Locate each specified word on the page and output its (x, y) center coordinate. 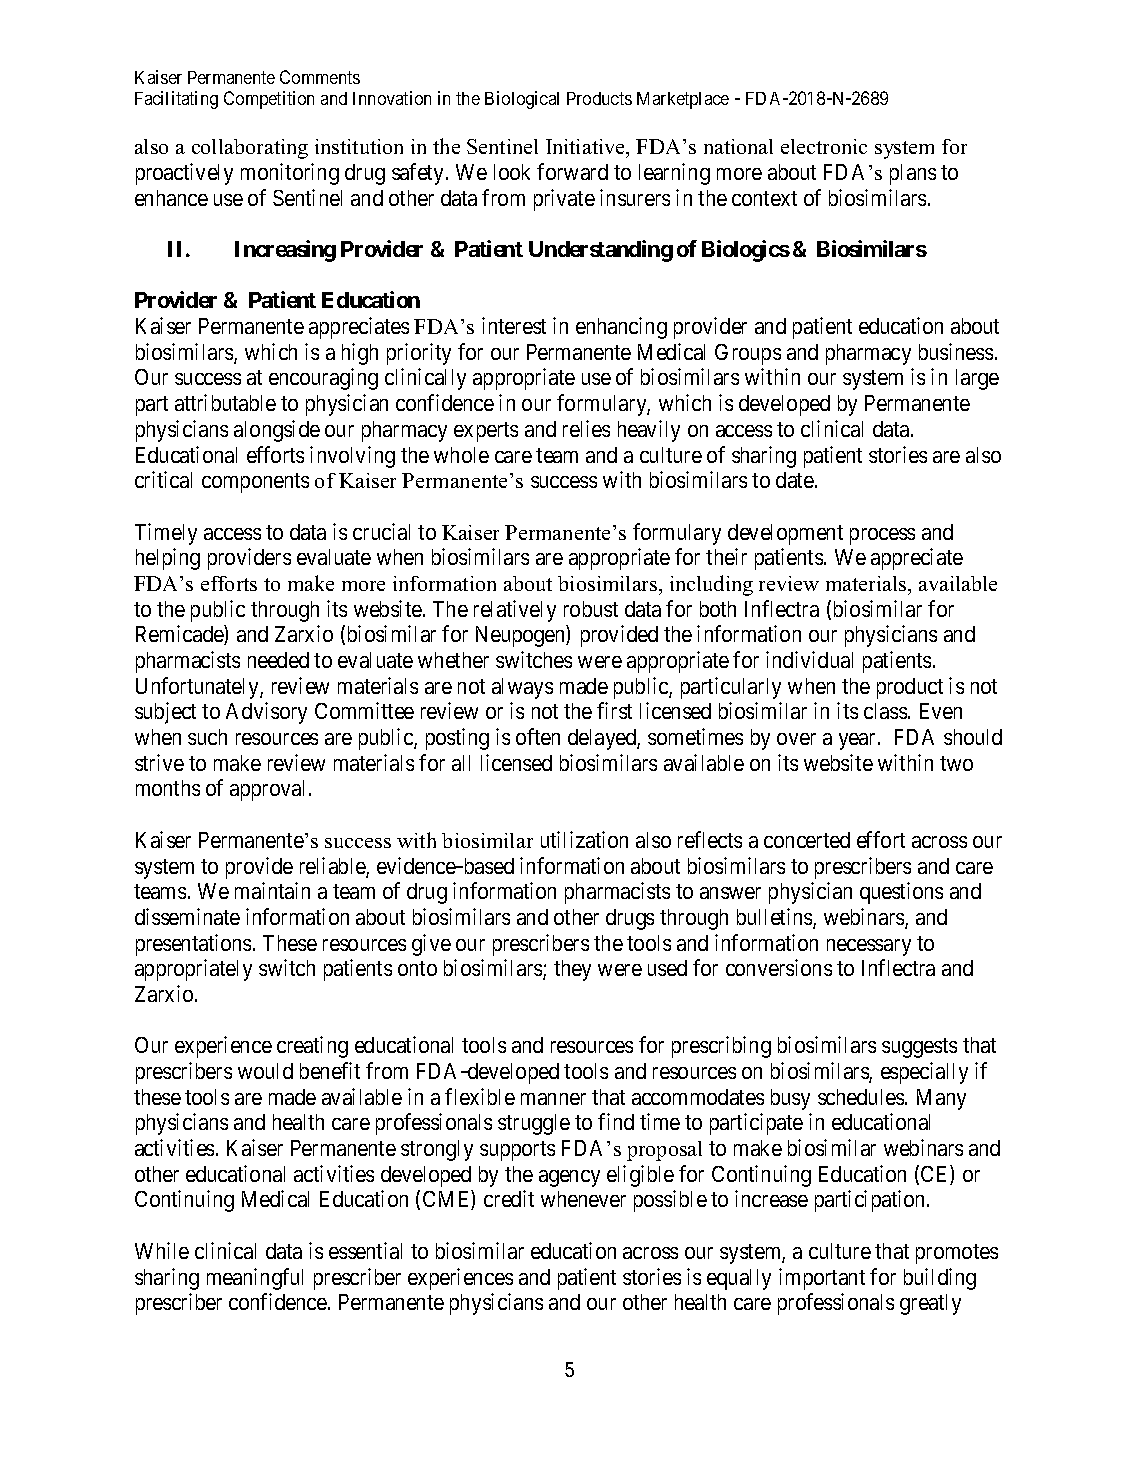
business (956, 351)
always (522, 688)
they (572, 970)
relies (586, 428)
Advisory (266, 713)
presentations (193, 945)
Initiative (586, 148)
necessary (869, 947)
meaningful (255, 1279)
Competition (269, 100)
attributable (225, 402)
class (885, 711)
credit (509, 1198)
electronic (824, 146)
